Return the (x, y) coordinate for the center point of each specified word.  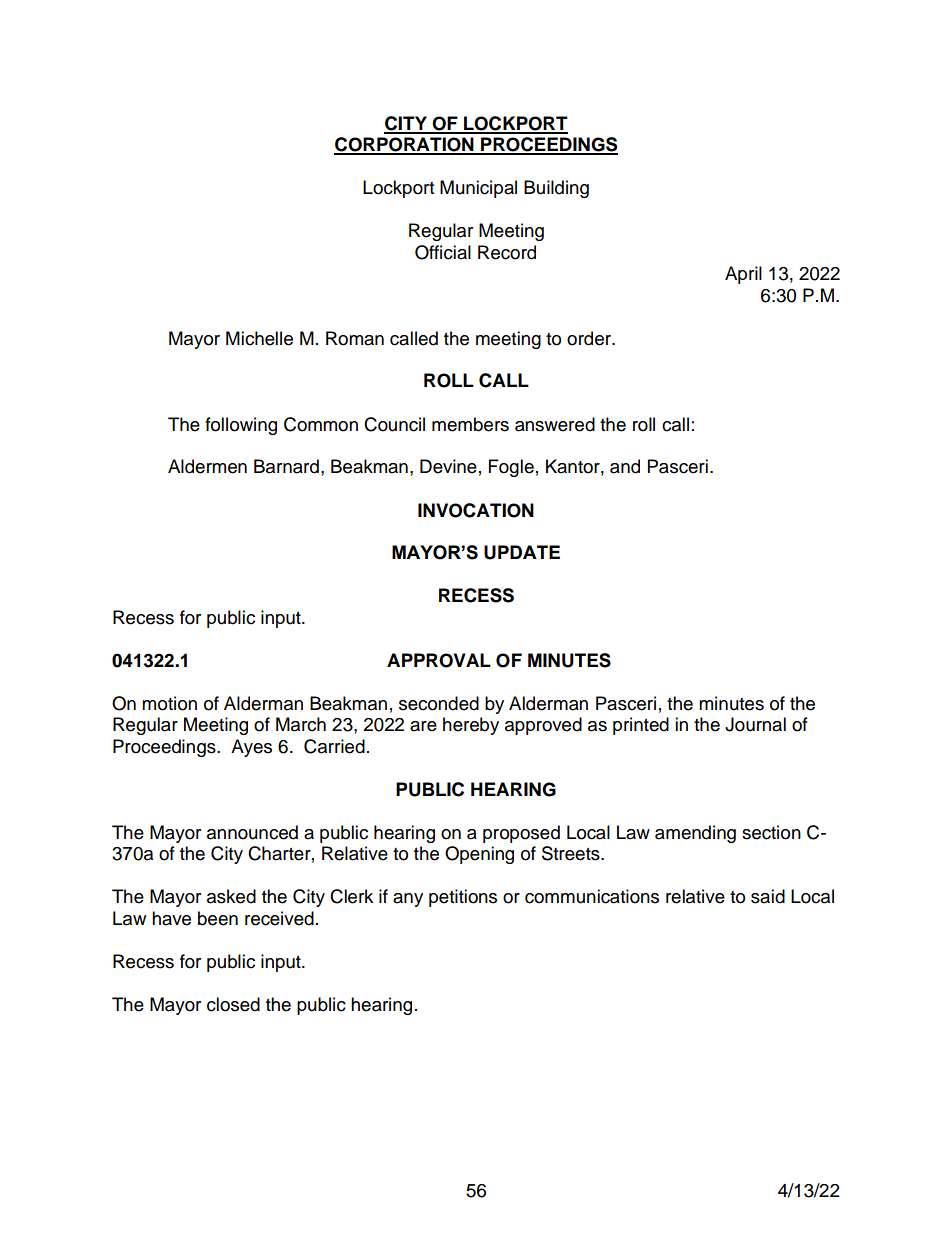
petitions (463, 898)
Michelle (259, 338)
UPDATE (522, 552)
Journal (755, 724)
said (768, 896)
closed (233, 1004)
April (743, 275)
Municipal (478, 189)
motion (169, 703)
